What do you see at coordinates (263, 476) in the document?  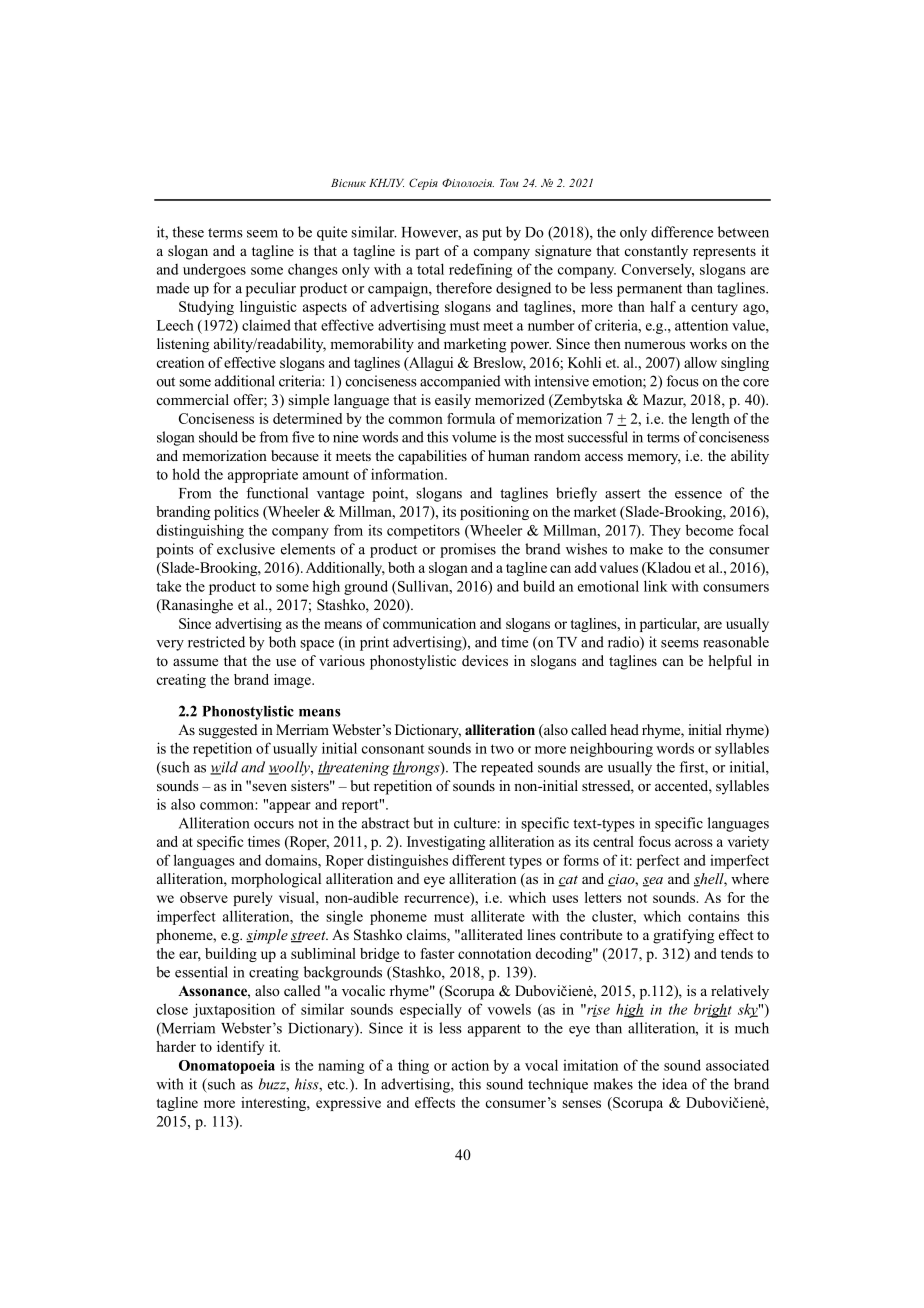 I see `appropriate` at bounding box center [263, 476].
